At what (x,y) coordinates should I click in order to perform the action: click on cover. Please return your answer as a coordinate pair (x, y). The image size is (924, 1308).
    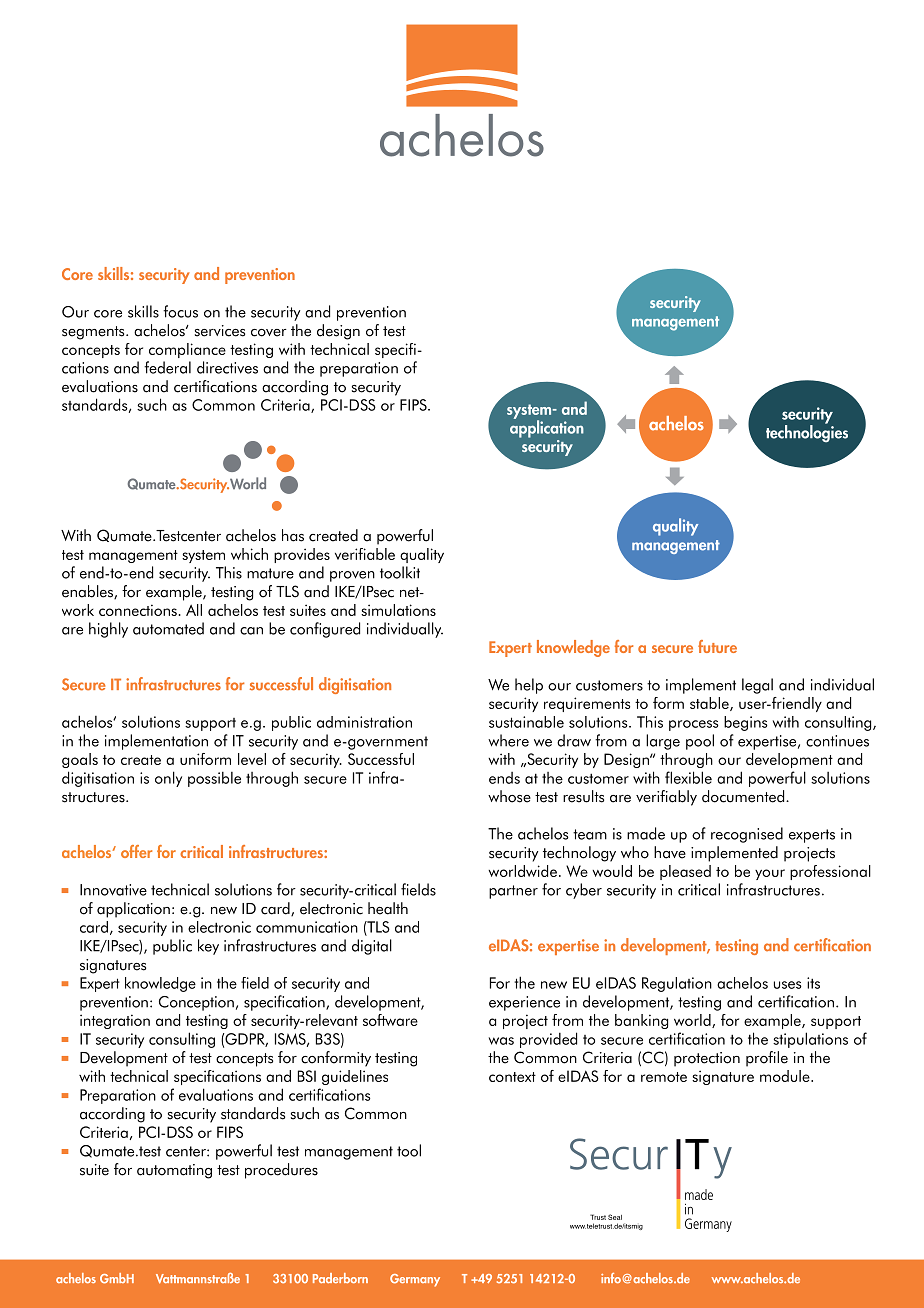
    Looking at the image, I should click on (269, 333).
